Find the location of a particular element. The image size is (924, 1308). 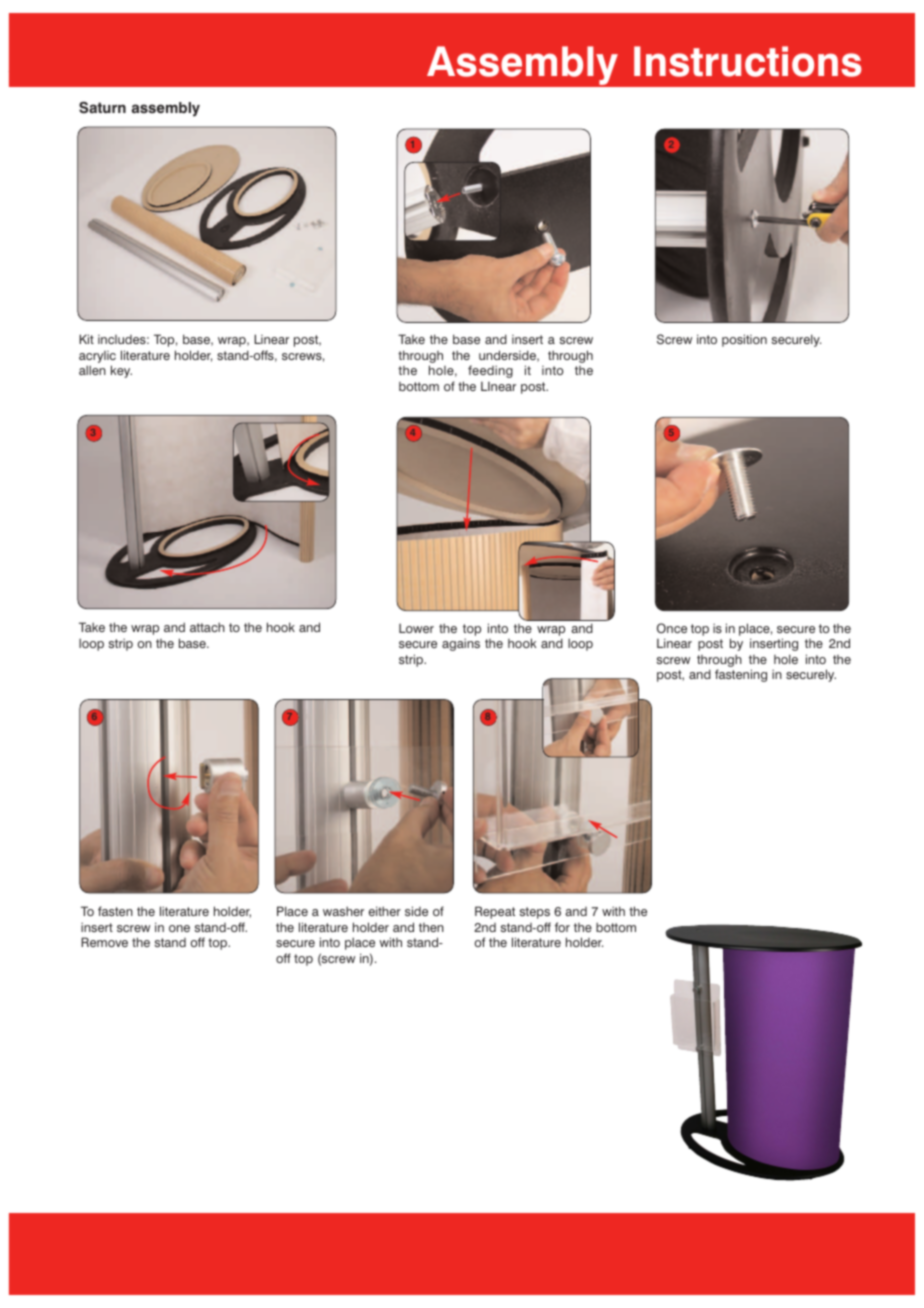

one is located at coordinates (179, 928).
